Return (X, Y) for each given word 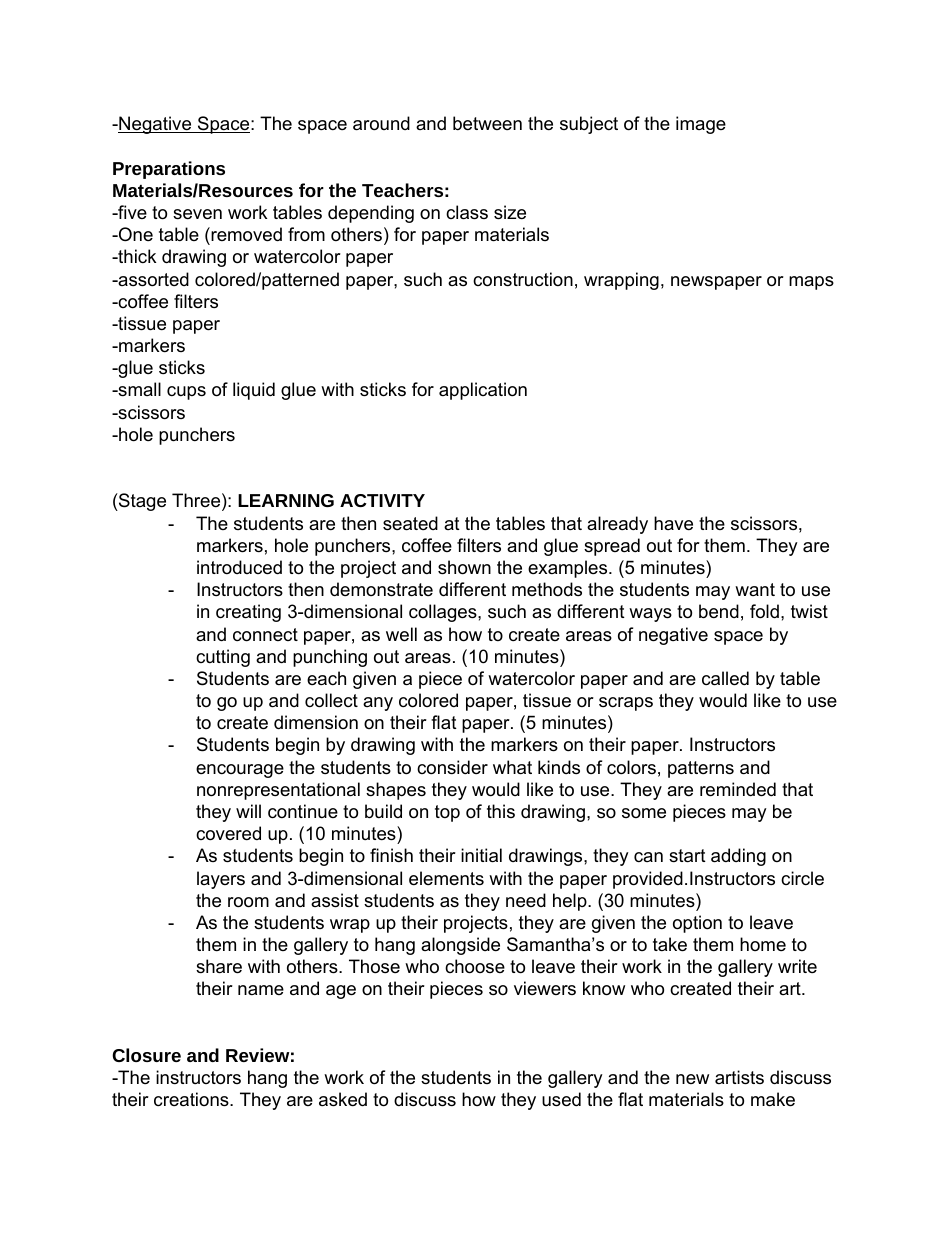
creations (192, 1099)
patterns (701, 769)
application (483, 391)
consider (452, 767)
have (673, 523)
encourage (240, 771)
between (487, 123)
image (701, 125)
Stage (141, 502)
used (561, 1099)
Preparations (169, 170)
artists (739, 1077)
